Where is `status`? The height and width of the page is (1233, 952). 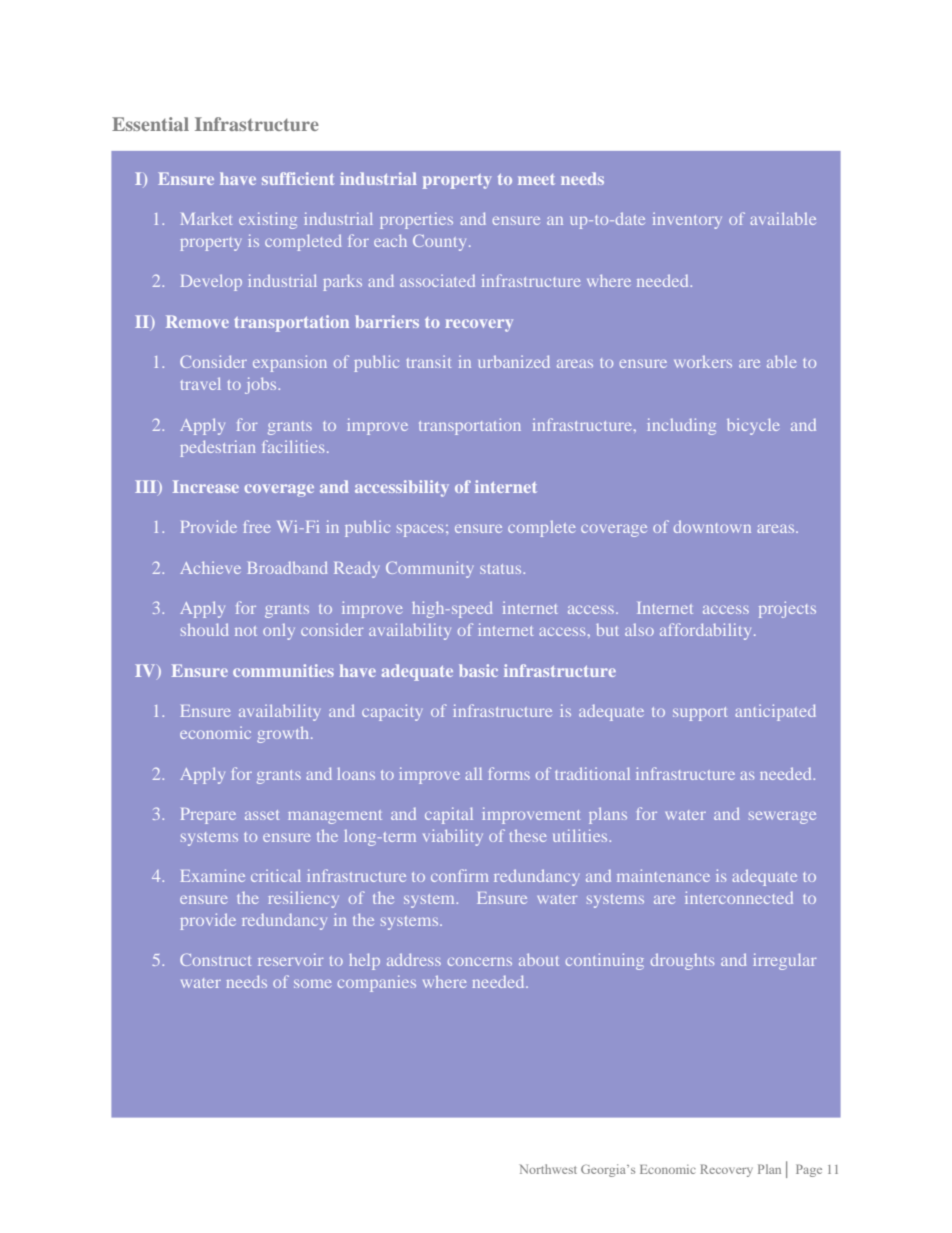 status is located at coordinates (502, 569).
